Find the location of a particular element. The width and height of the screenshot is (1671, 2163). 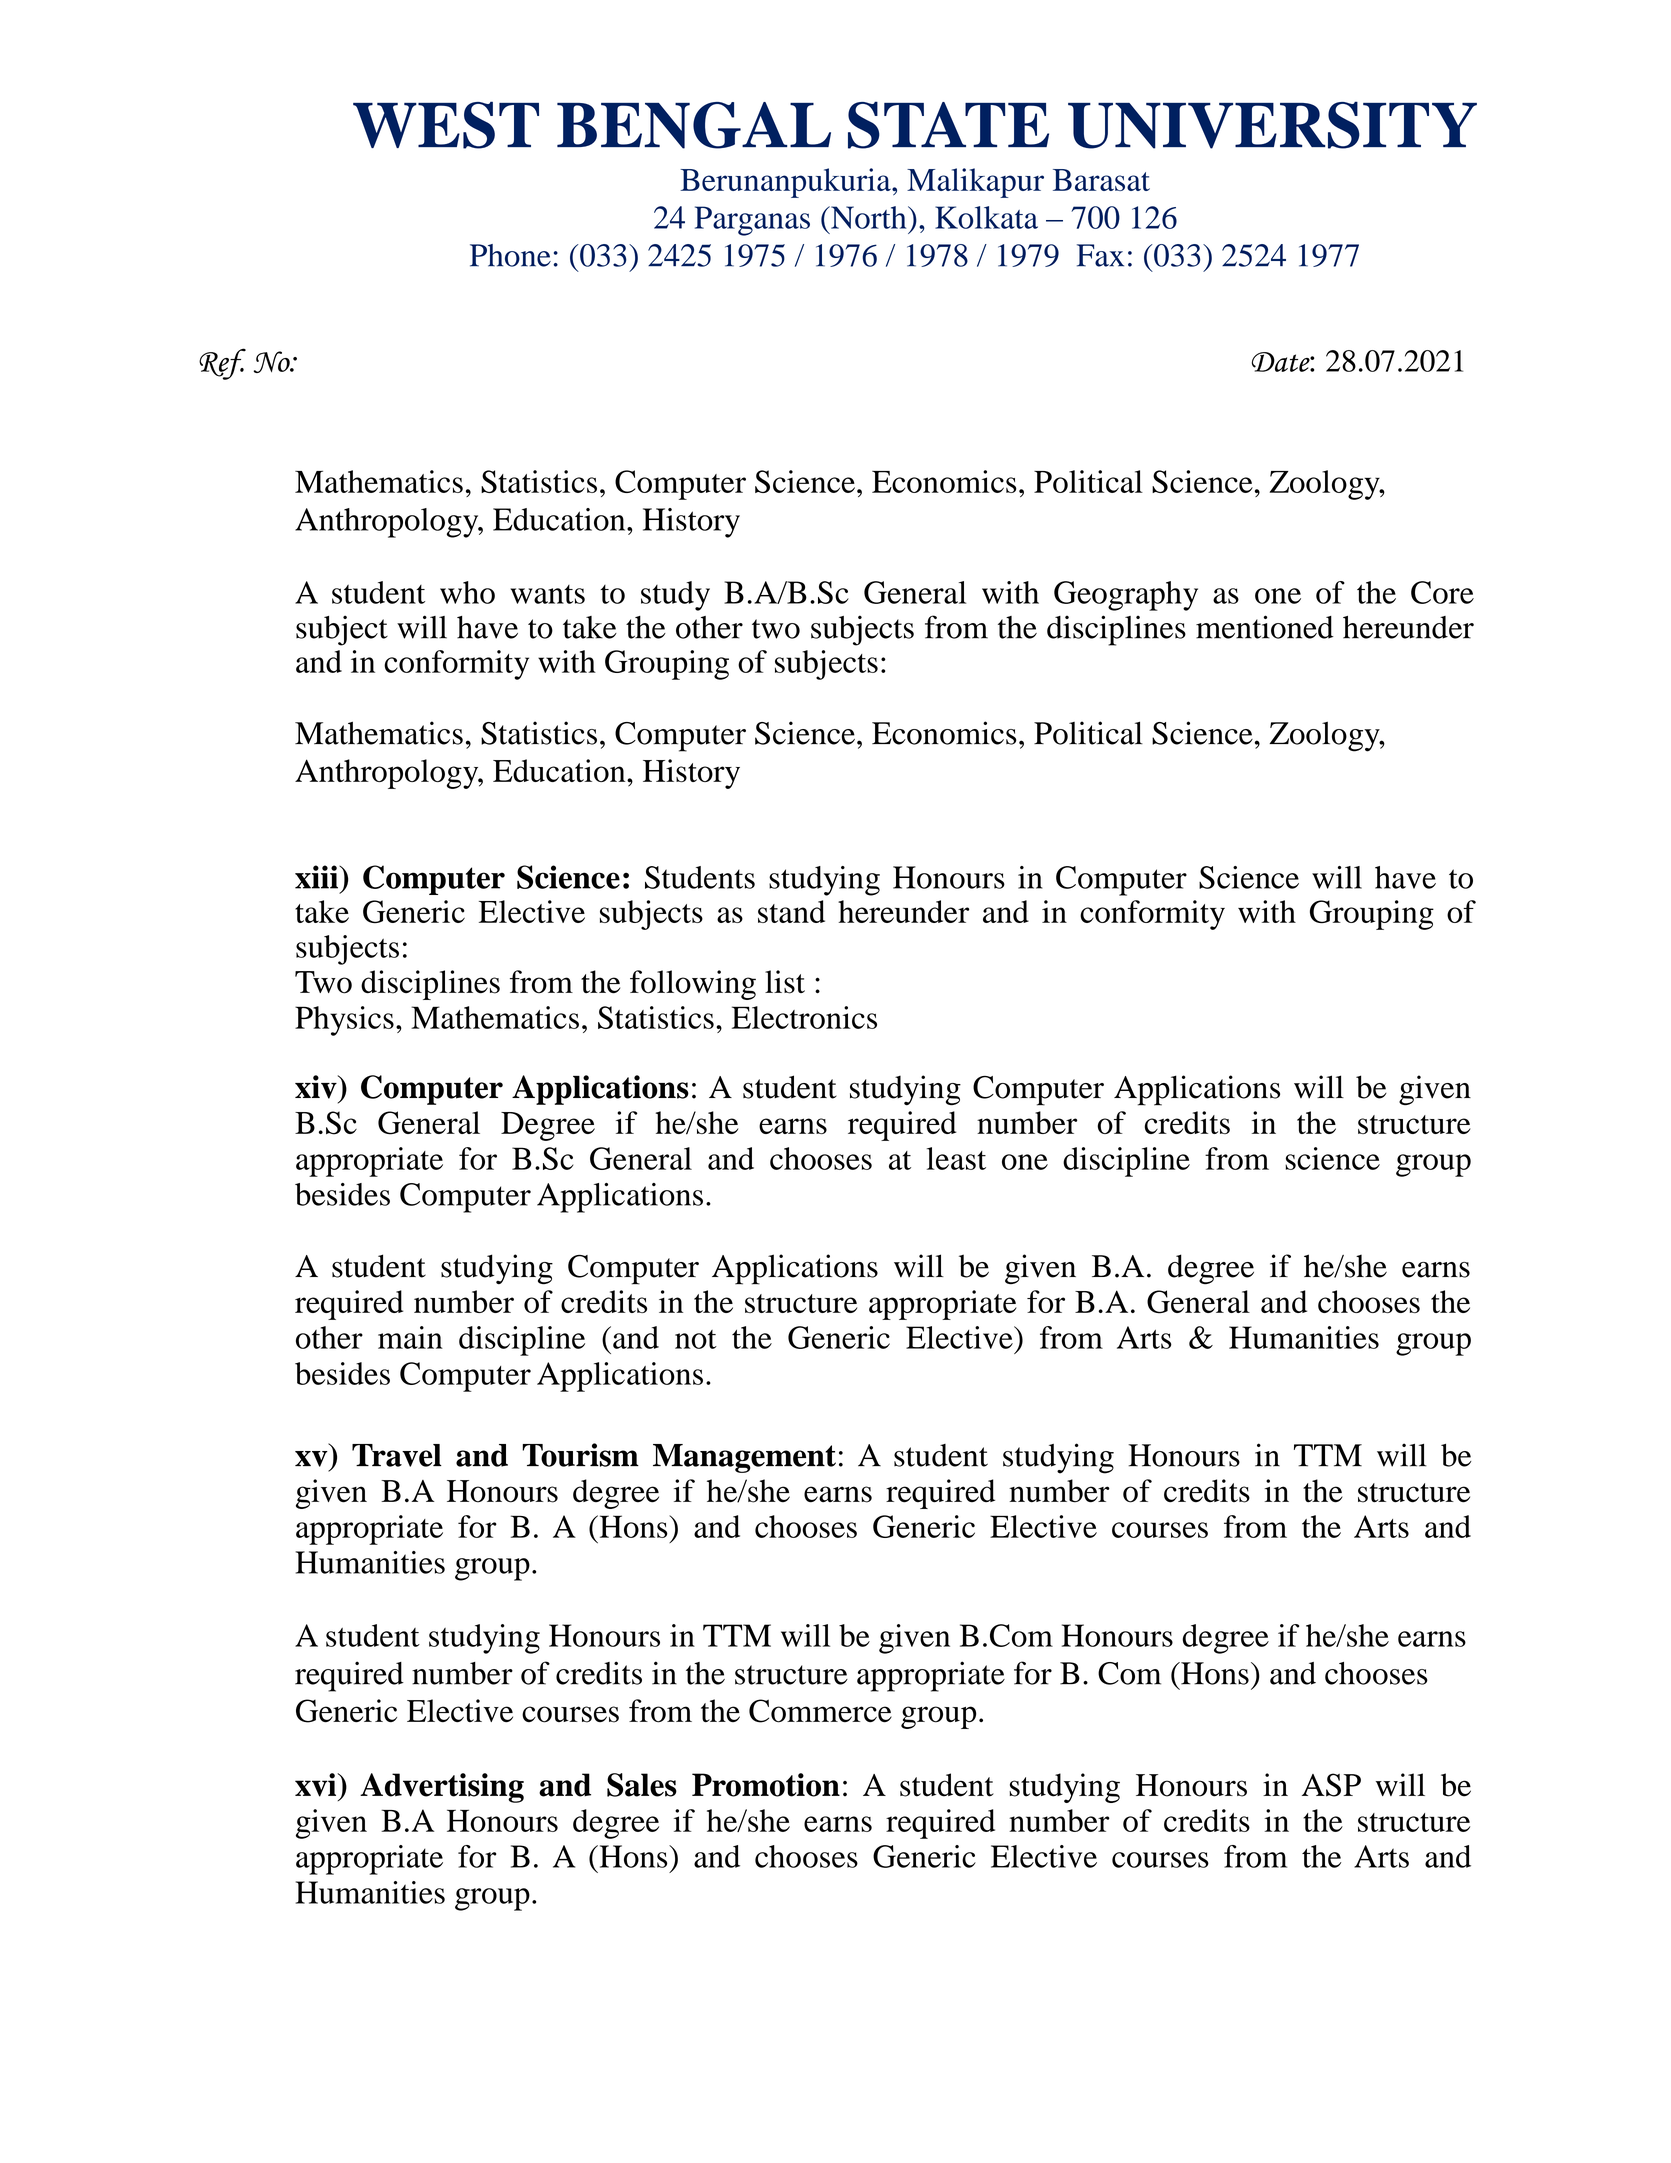

xvi is located at coordinates (317, 1785).
